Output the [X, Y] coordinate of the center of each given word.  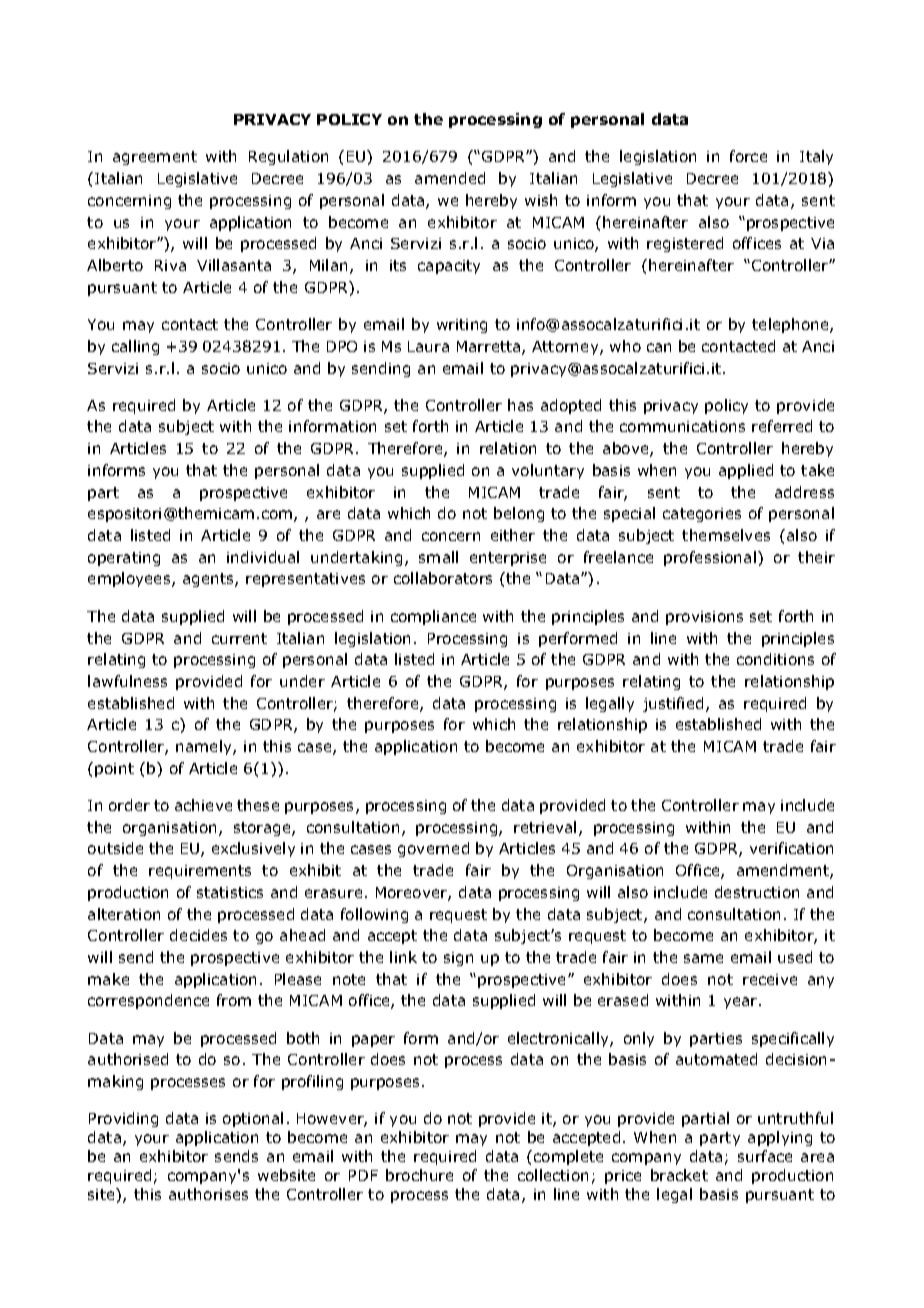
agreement [155, 158]
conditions [775, 659]
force [748, 156]
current [239, 638]
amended [450, 178]
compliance [433, 617]
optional [253, 1119]
